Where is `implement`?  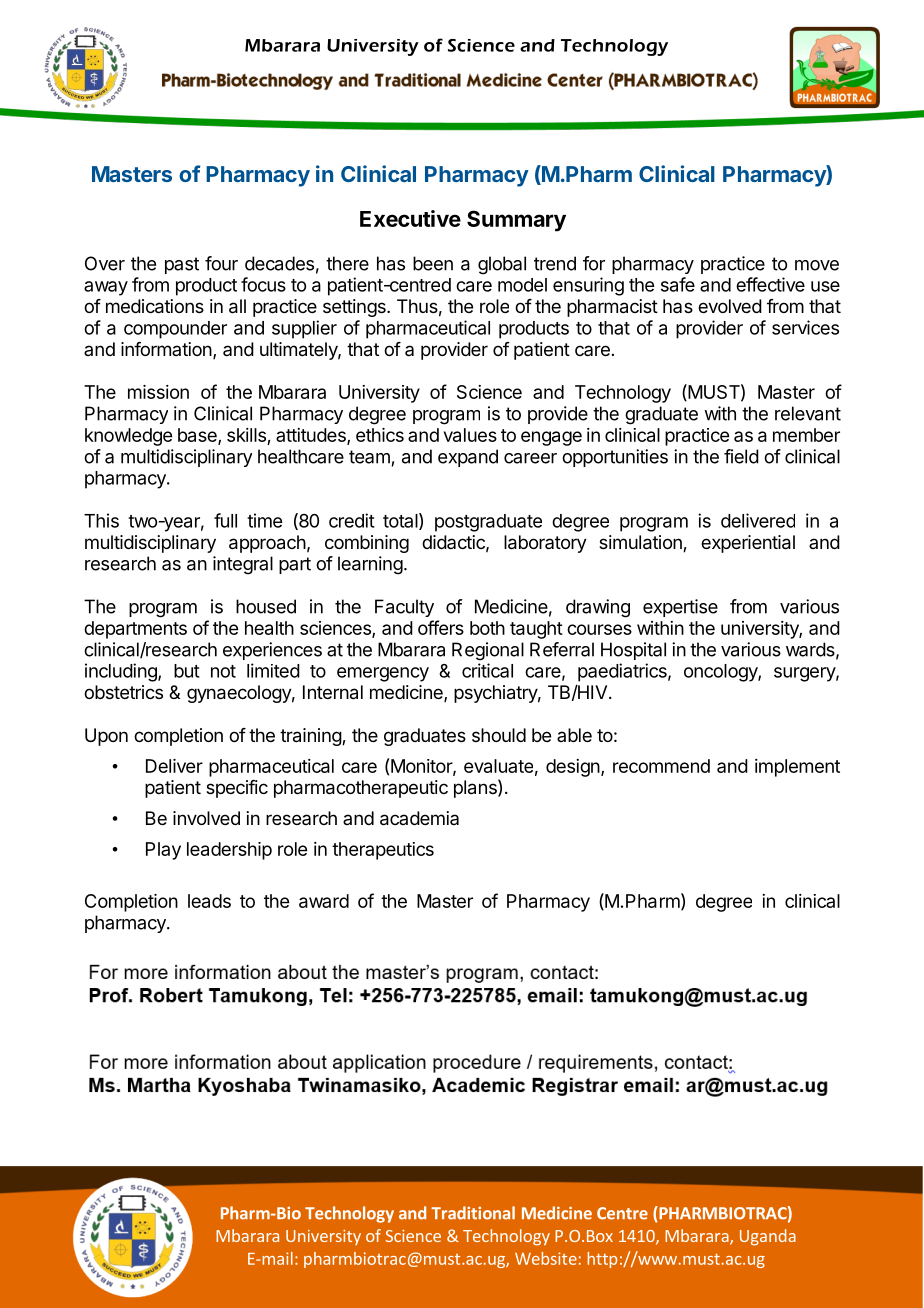 implement is located at coordinates (797, 768).
